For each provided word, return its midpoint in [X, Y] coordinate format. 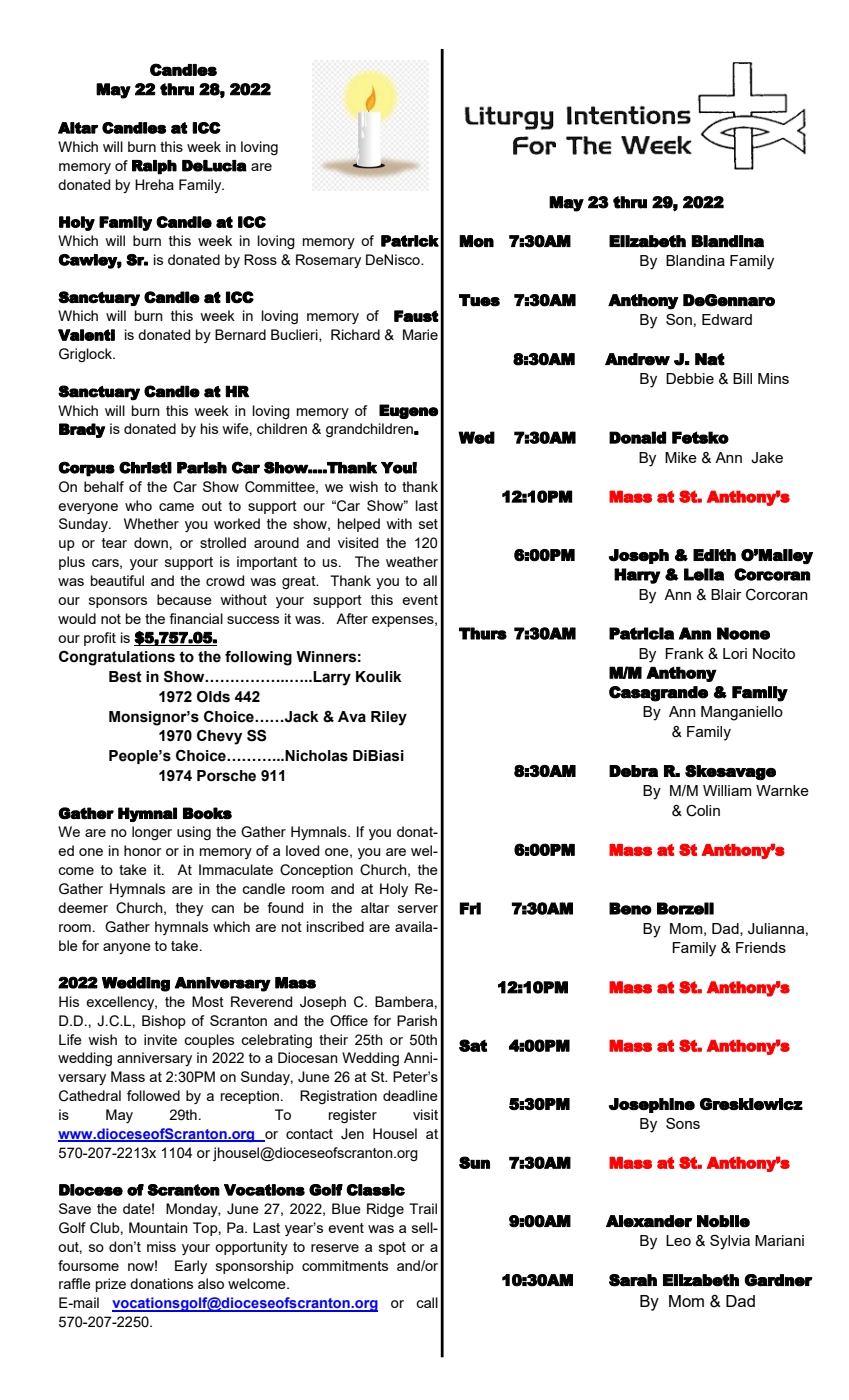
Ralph [154, 167]
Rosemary [328, 261]
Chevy [219, 737]
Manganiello [742, 713]
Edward [727, 319]
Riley [389, 718]
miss [161, 1246]
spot [392, 1248]
